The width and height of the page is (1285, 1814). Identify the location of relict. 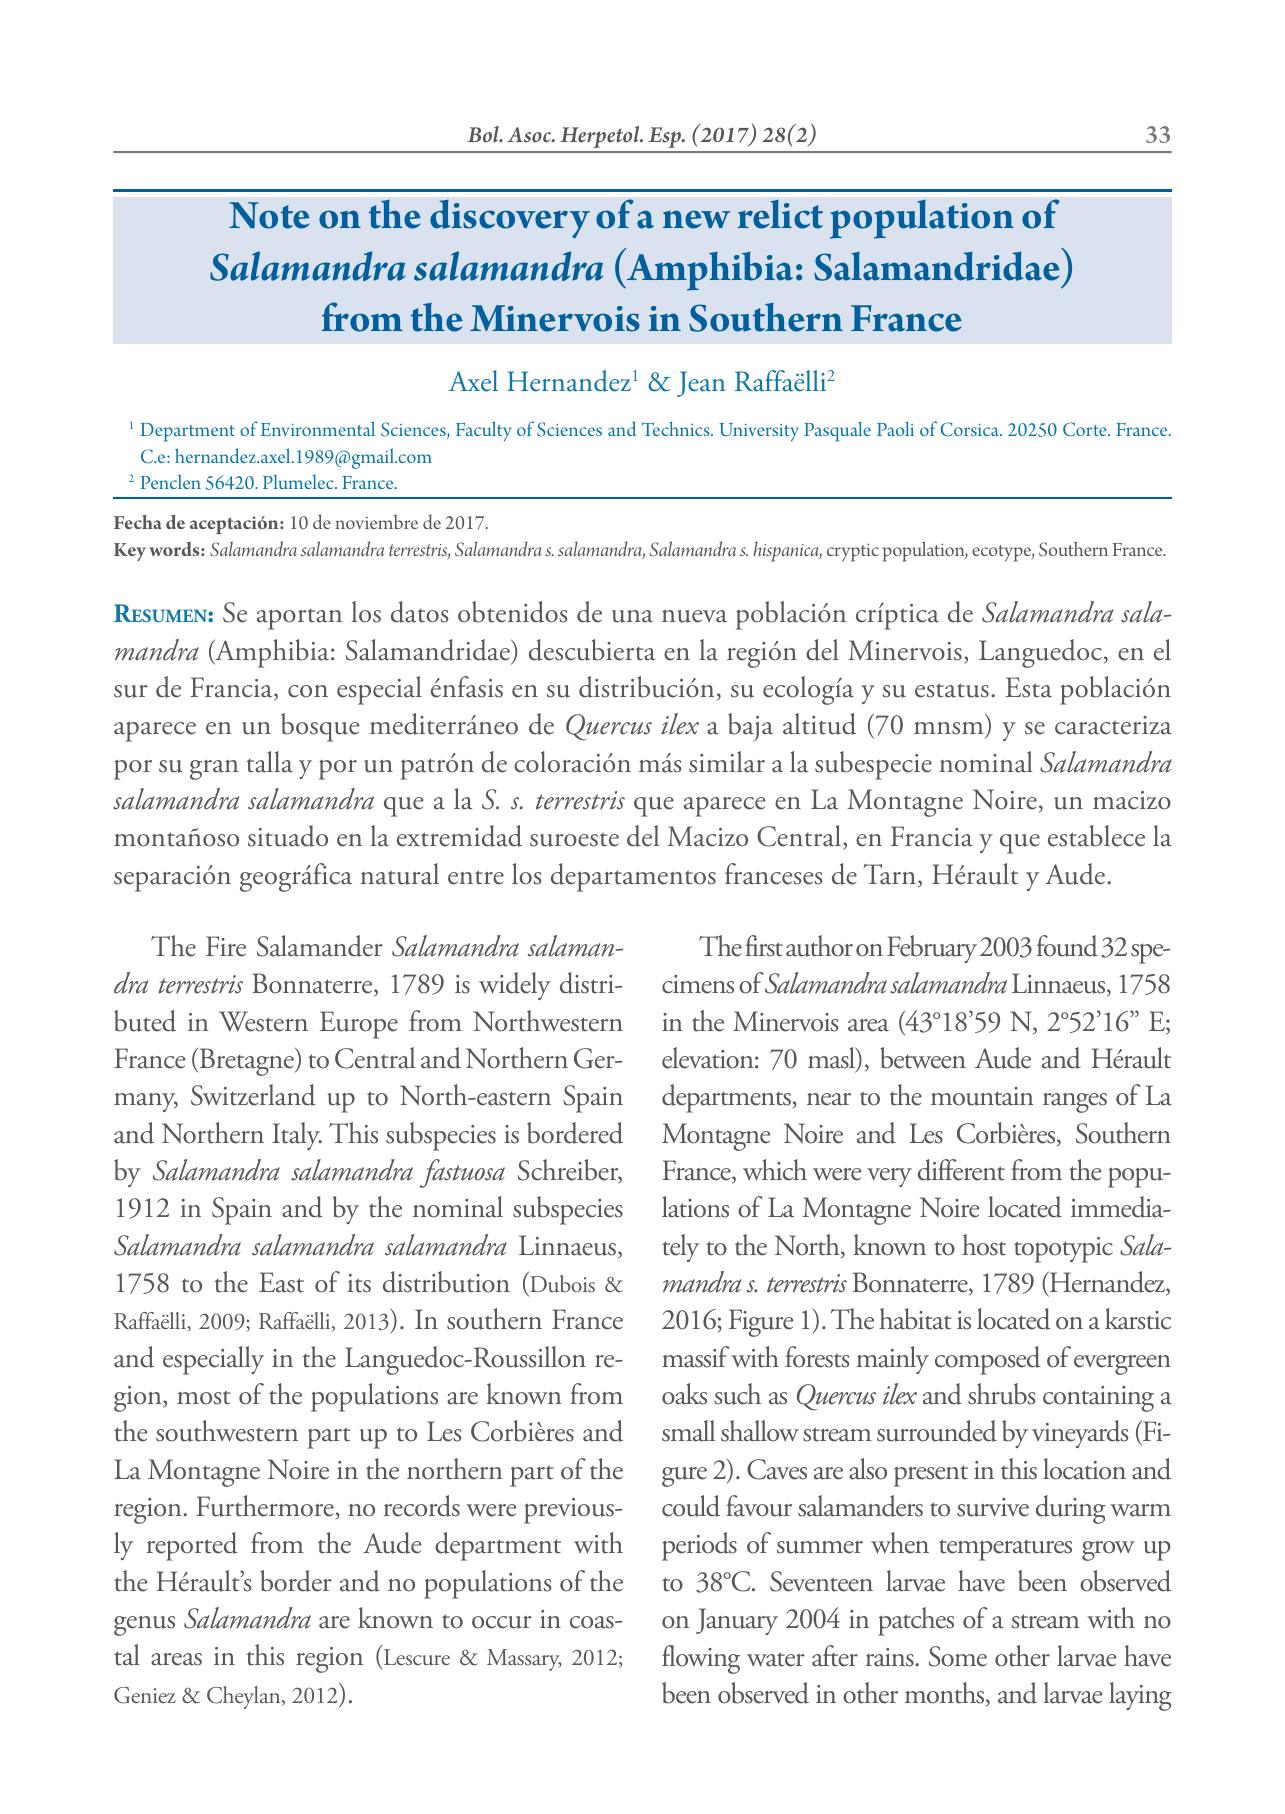
(780, 214).
